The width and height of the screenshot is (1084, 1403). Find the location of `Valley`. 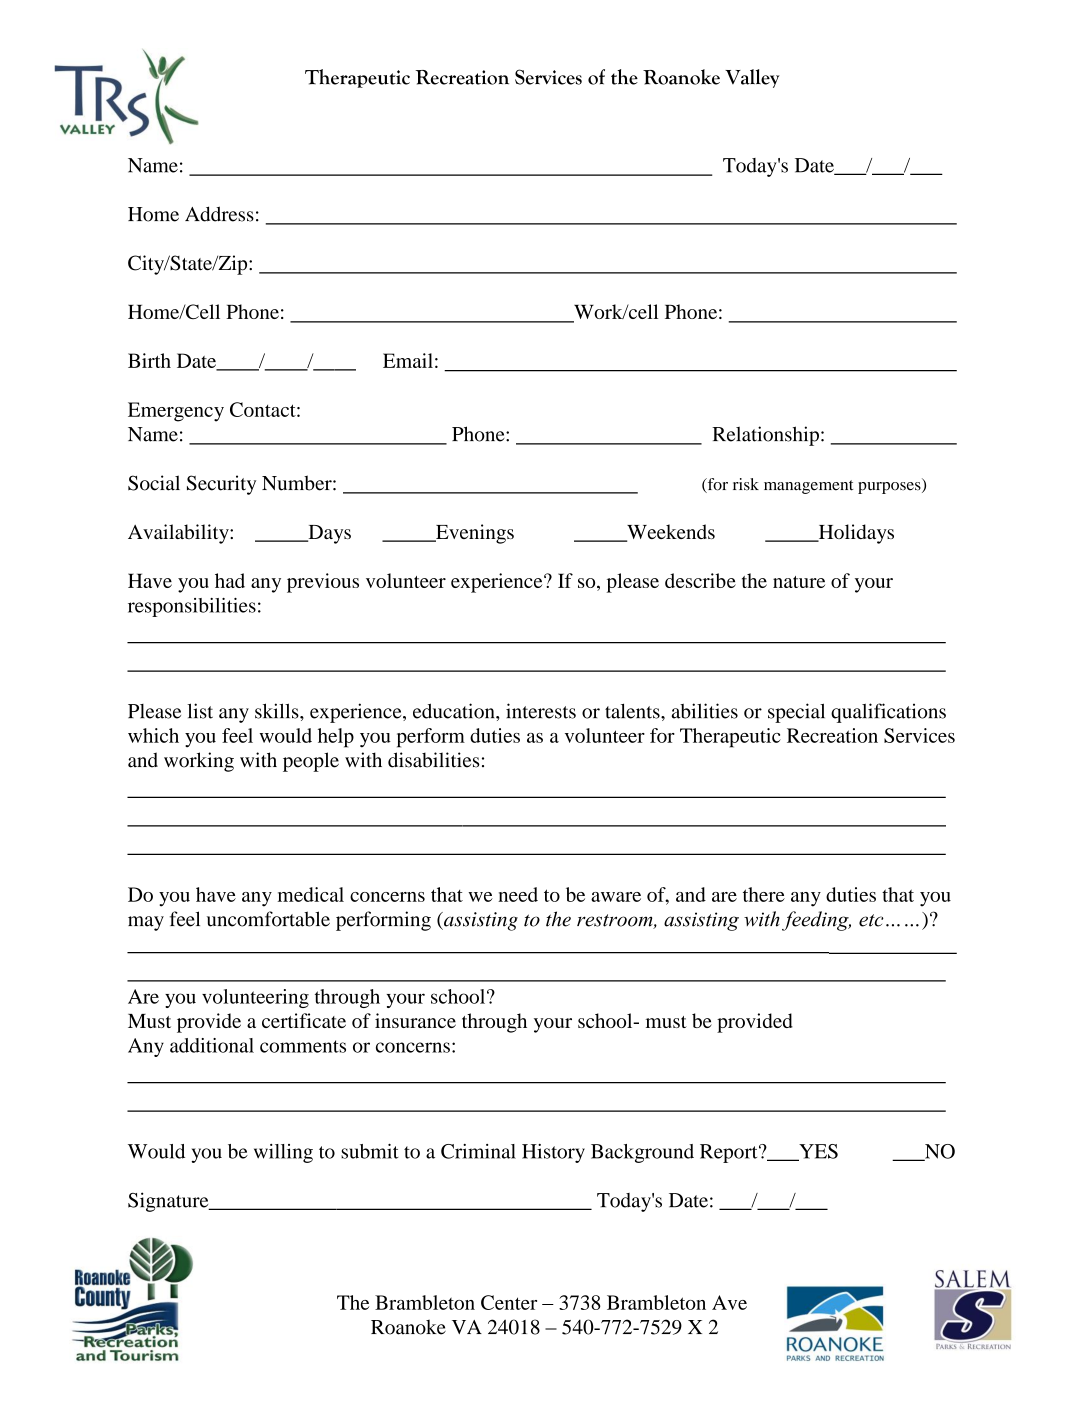

Valley is located at coordinates (752, 78).
